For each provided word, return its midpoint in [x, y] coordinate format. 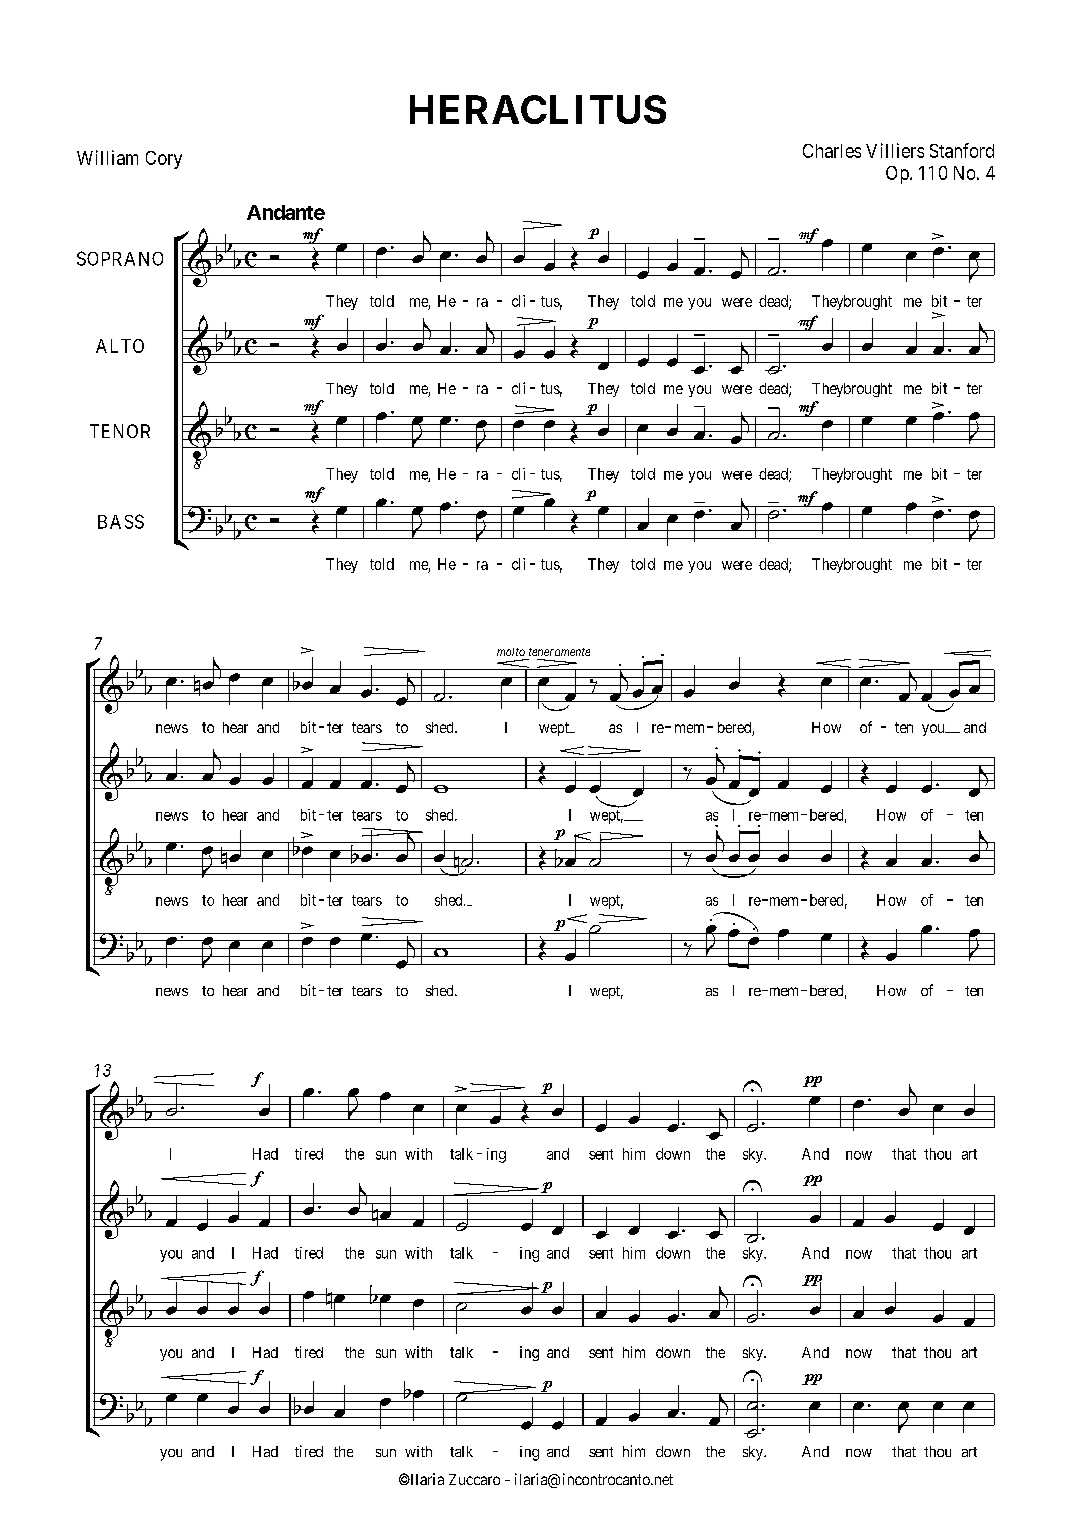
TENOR [120, 431]
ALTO [120, 346]
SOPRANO [120, 258]
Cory [164, 160]
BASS [121, 521]
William [107, 157]
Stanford [962, 150]
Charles [832, 151]
